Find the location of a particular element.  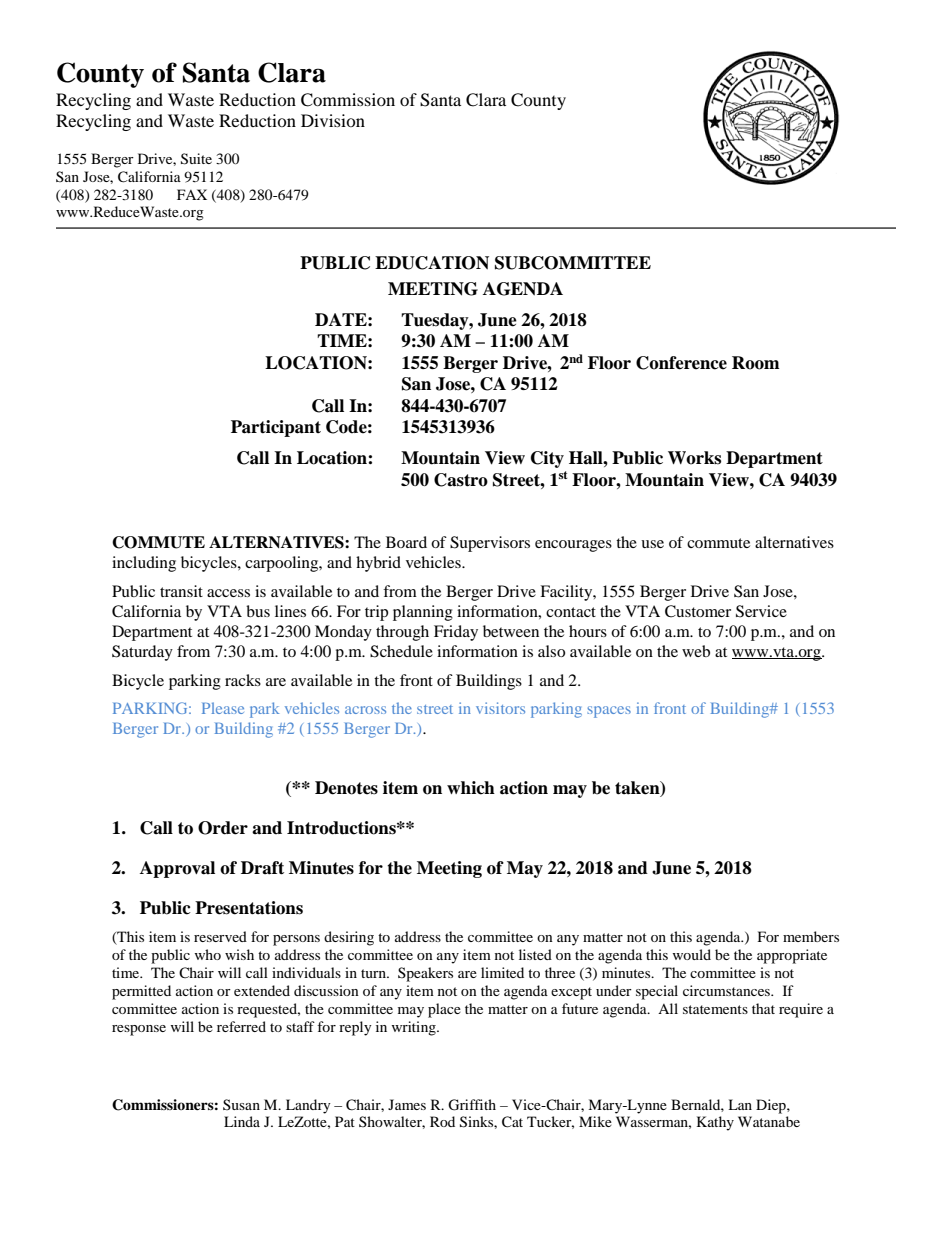

Susan is located at coordinates (241, 1104).
